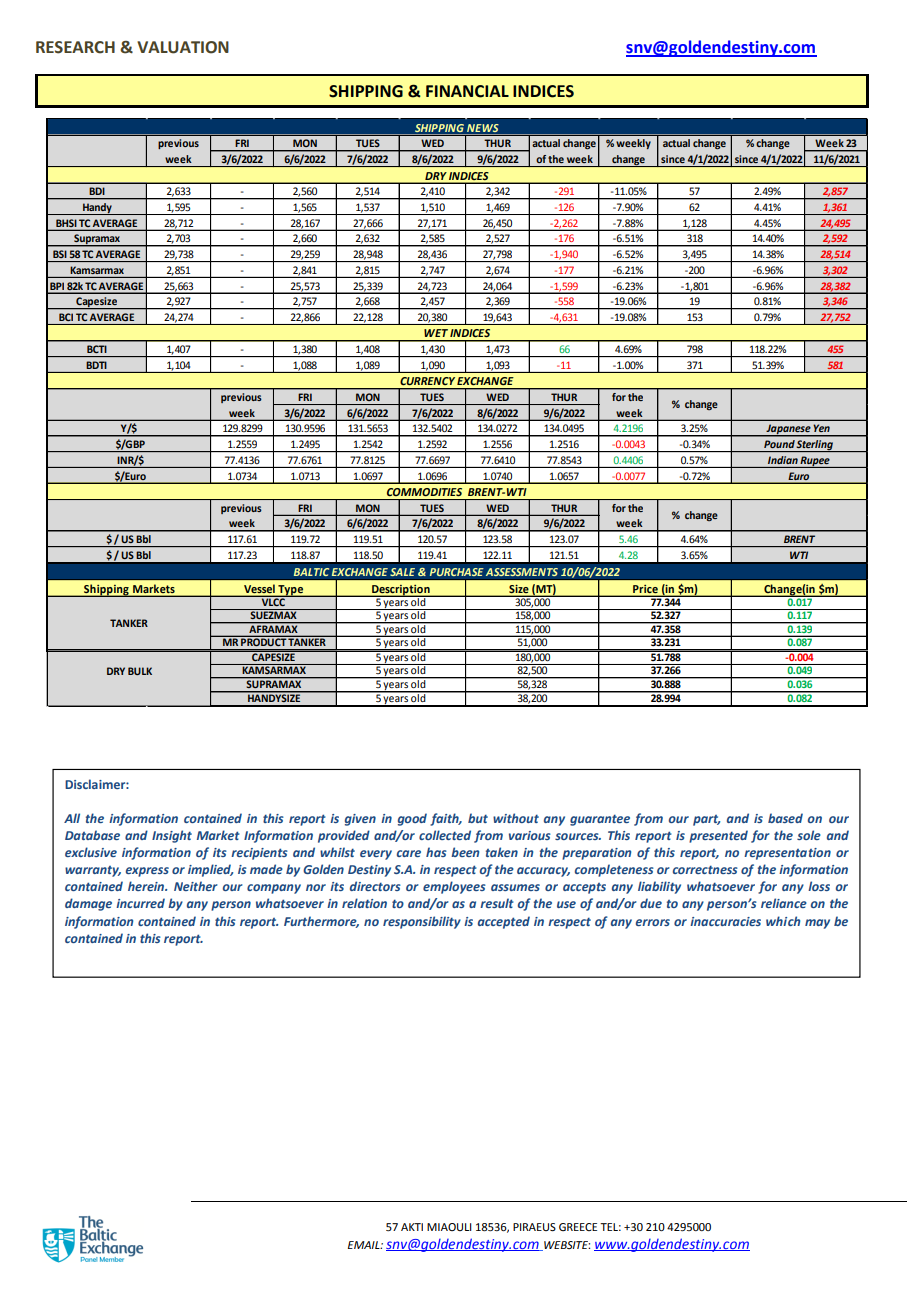 The height and width of the screenshot is (1308, 924). Describe the element at coordinates (566, 1246) in the screenshot. I see `WEBSITE` at that location.
